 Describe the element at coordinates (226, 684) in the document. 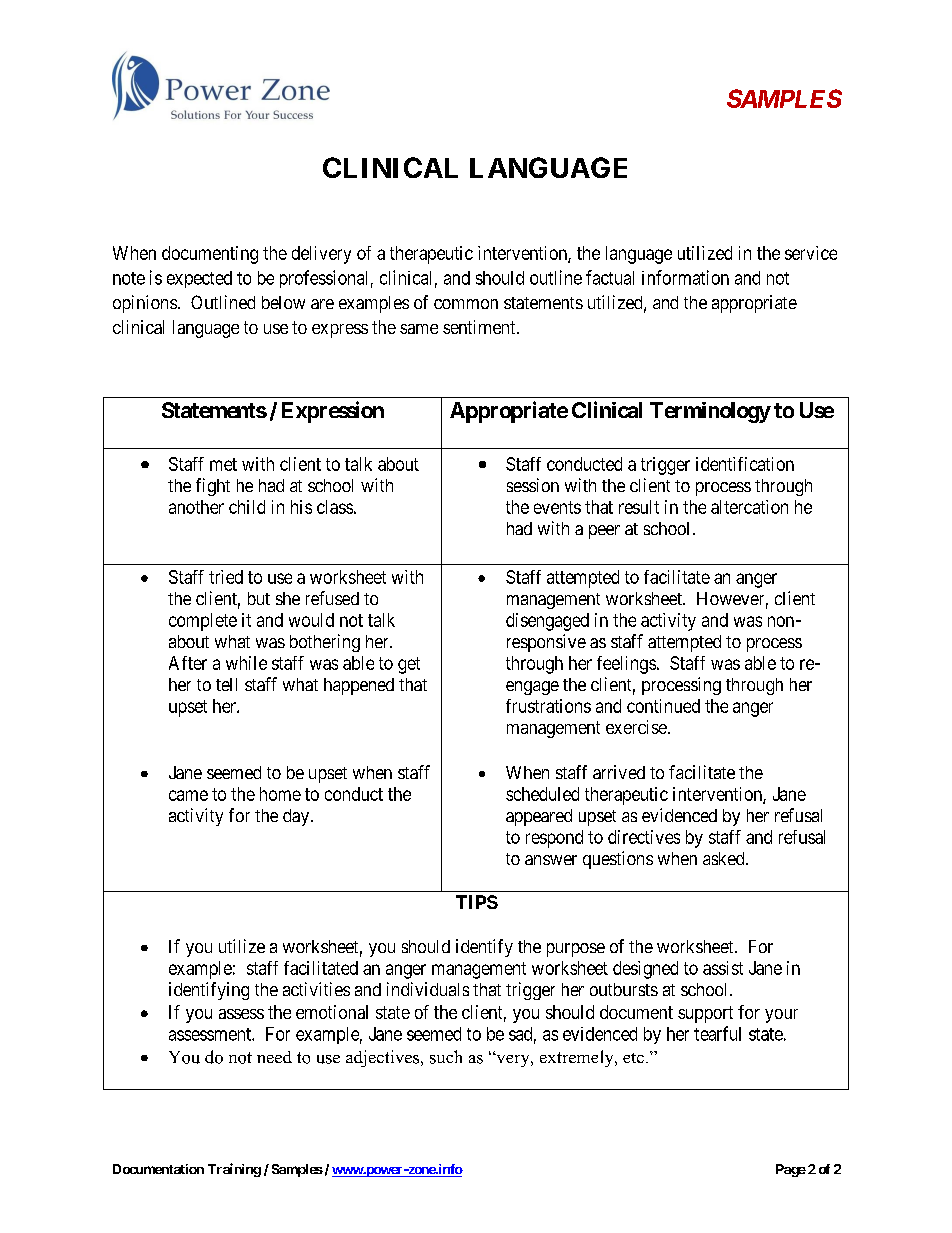

I see `tell` at that location.
